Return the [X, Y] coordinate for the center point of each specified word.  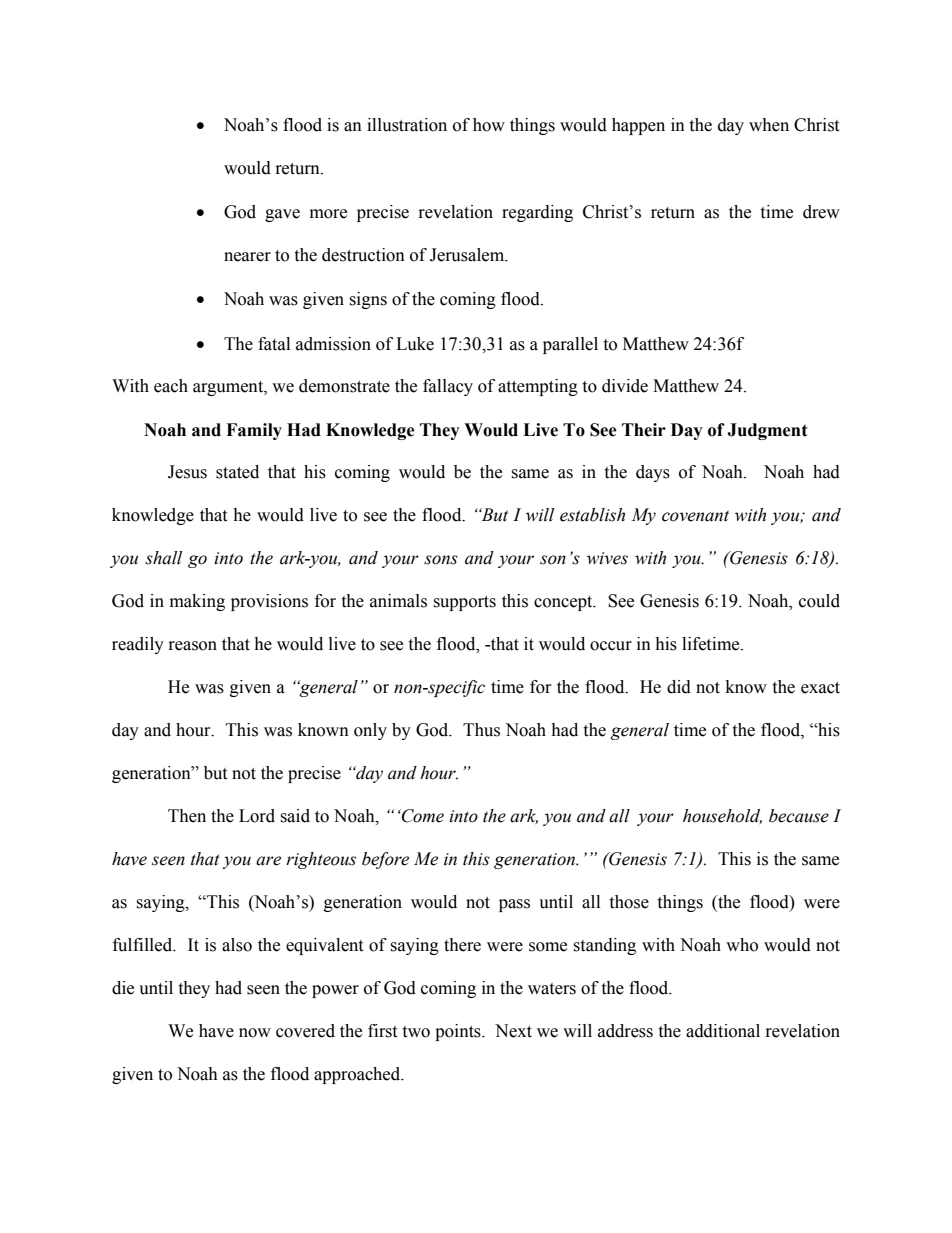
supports [464, 603]
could [819, 601]
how [489, 125]
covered [305, 1031]
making [197, 602]
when [769, 125]
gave [282, 215]
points [459, 1032]
